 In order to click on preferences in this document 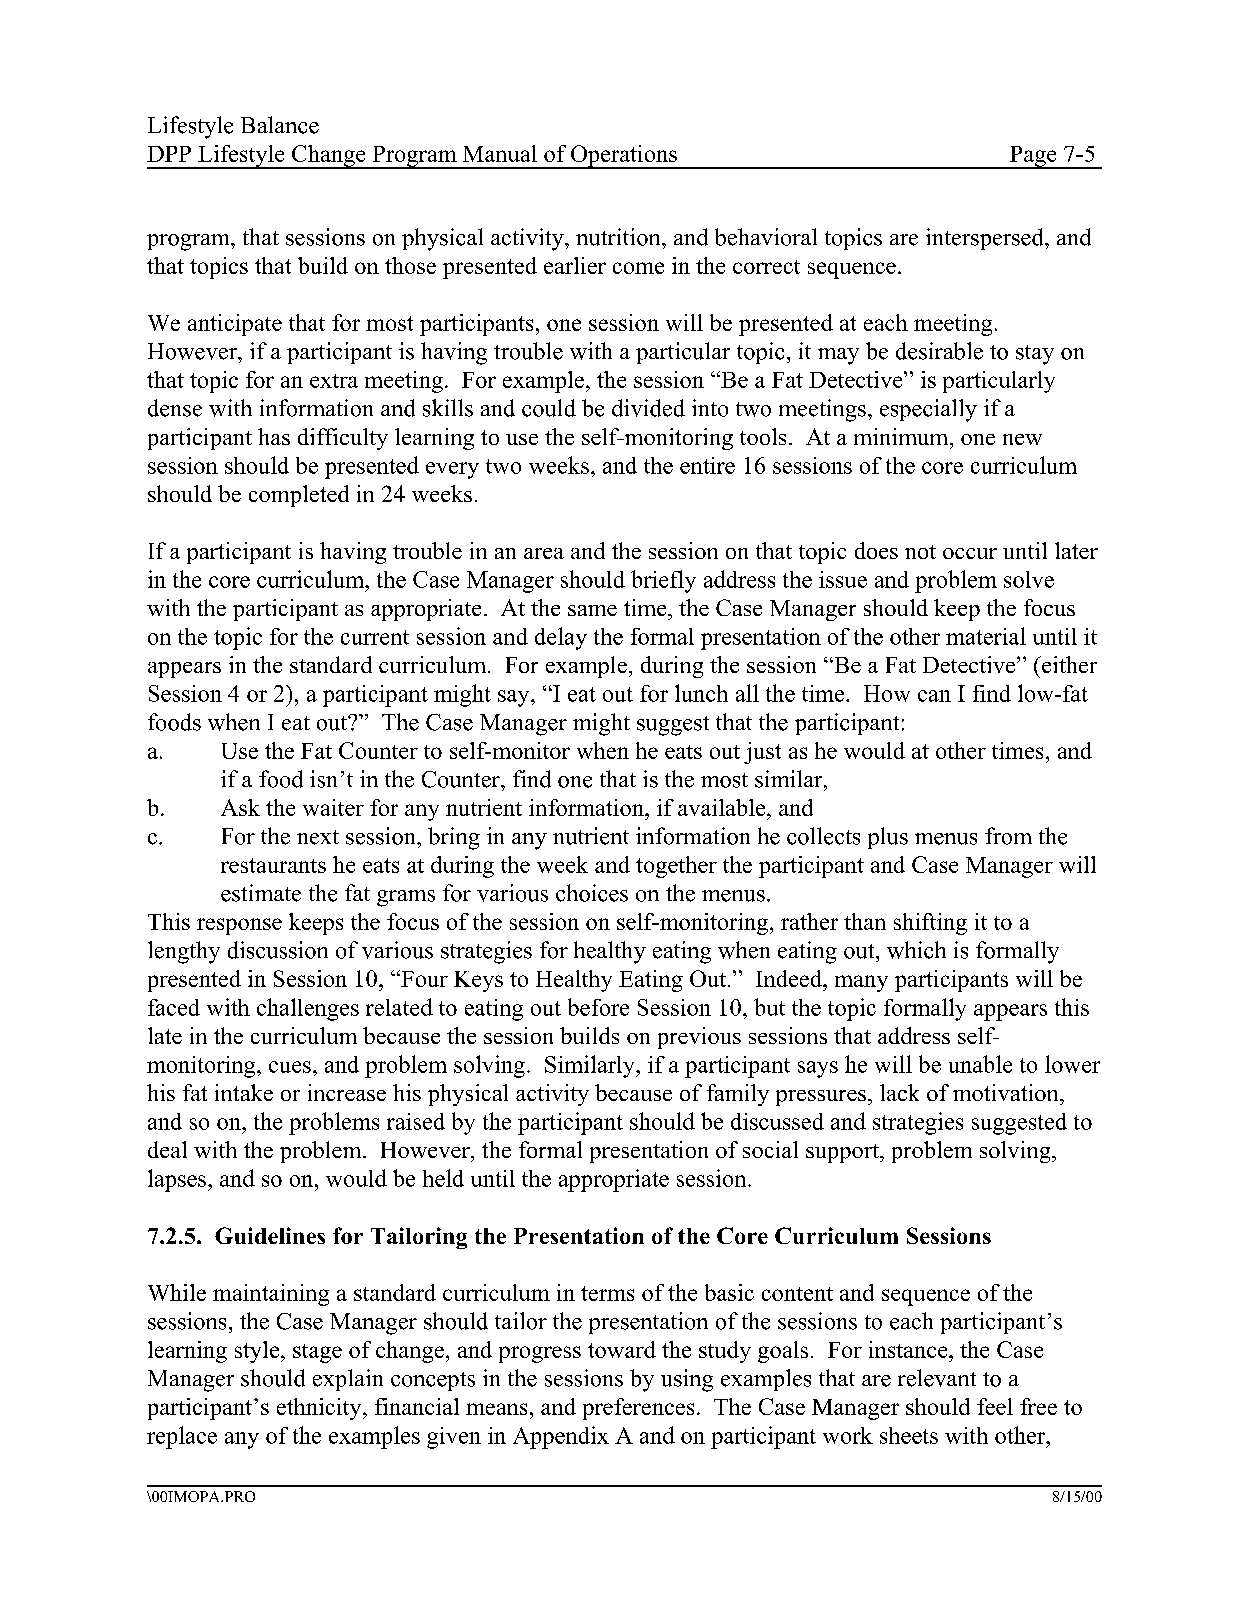, I will do `click(638, 1409)`.
